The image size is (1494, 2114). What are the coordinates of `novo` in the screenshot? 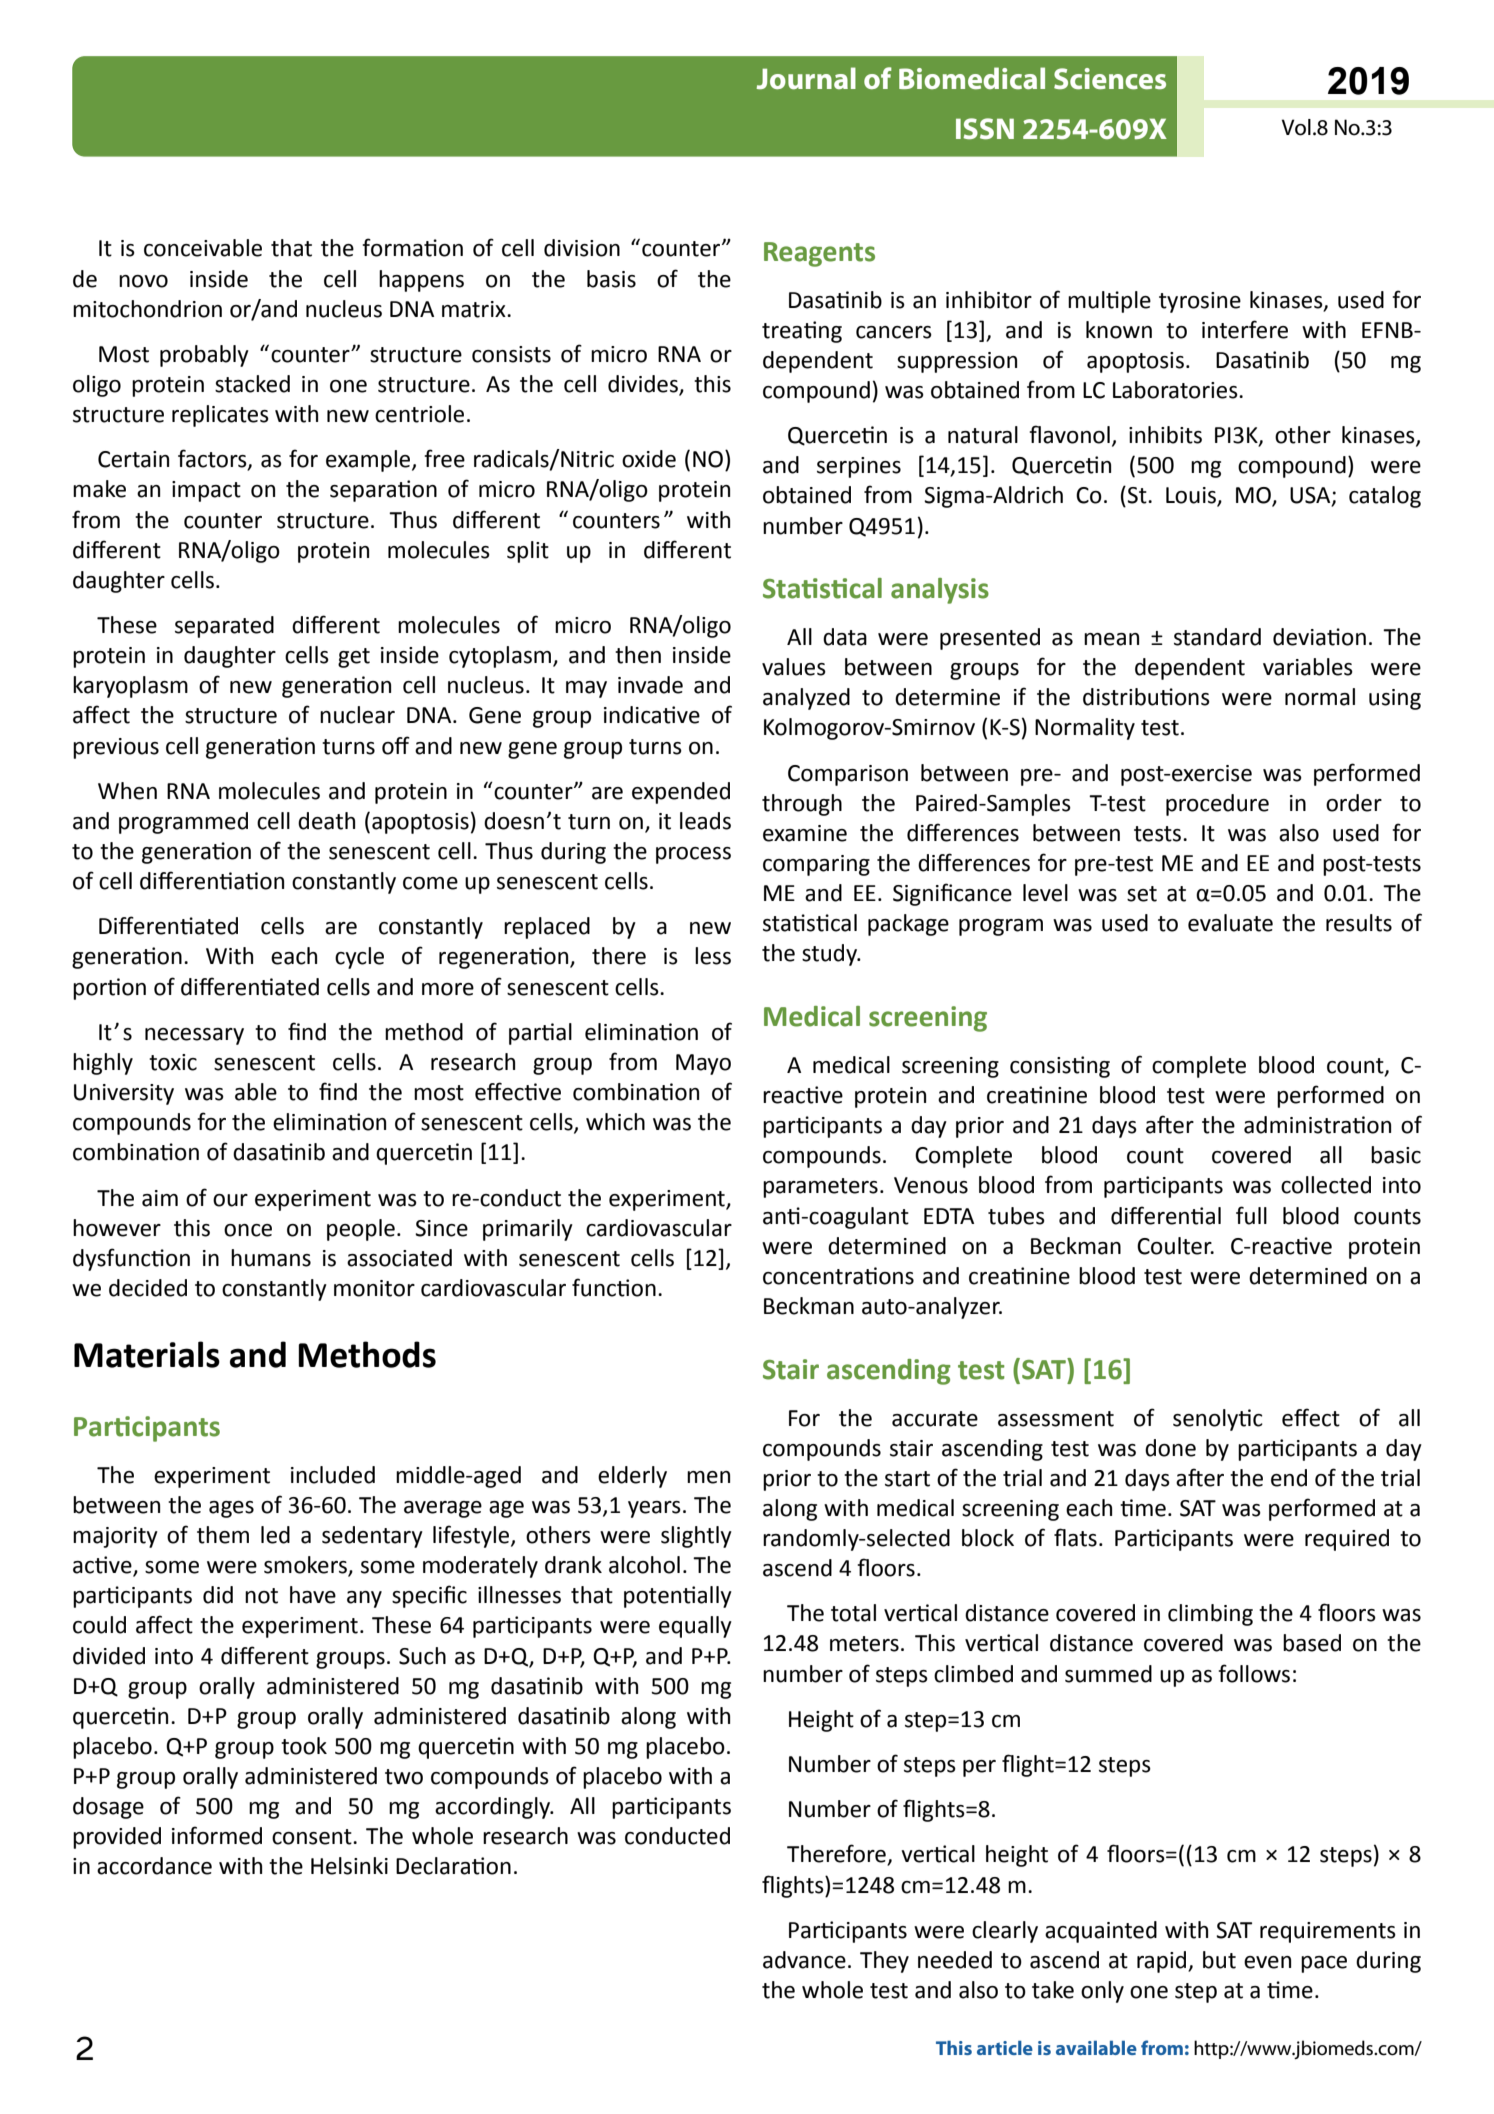 It's located at (143, 281).
